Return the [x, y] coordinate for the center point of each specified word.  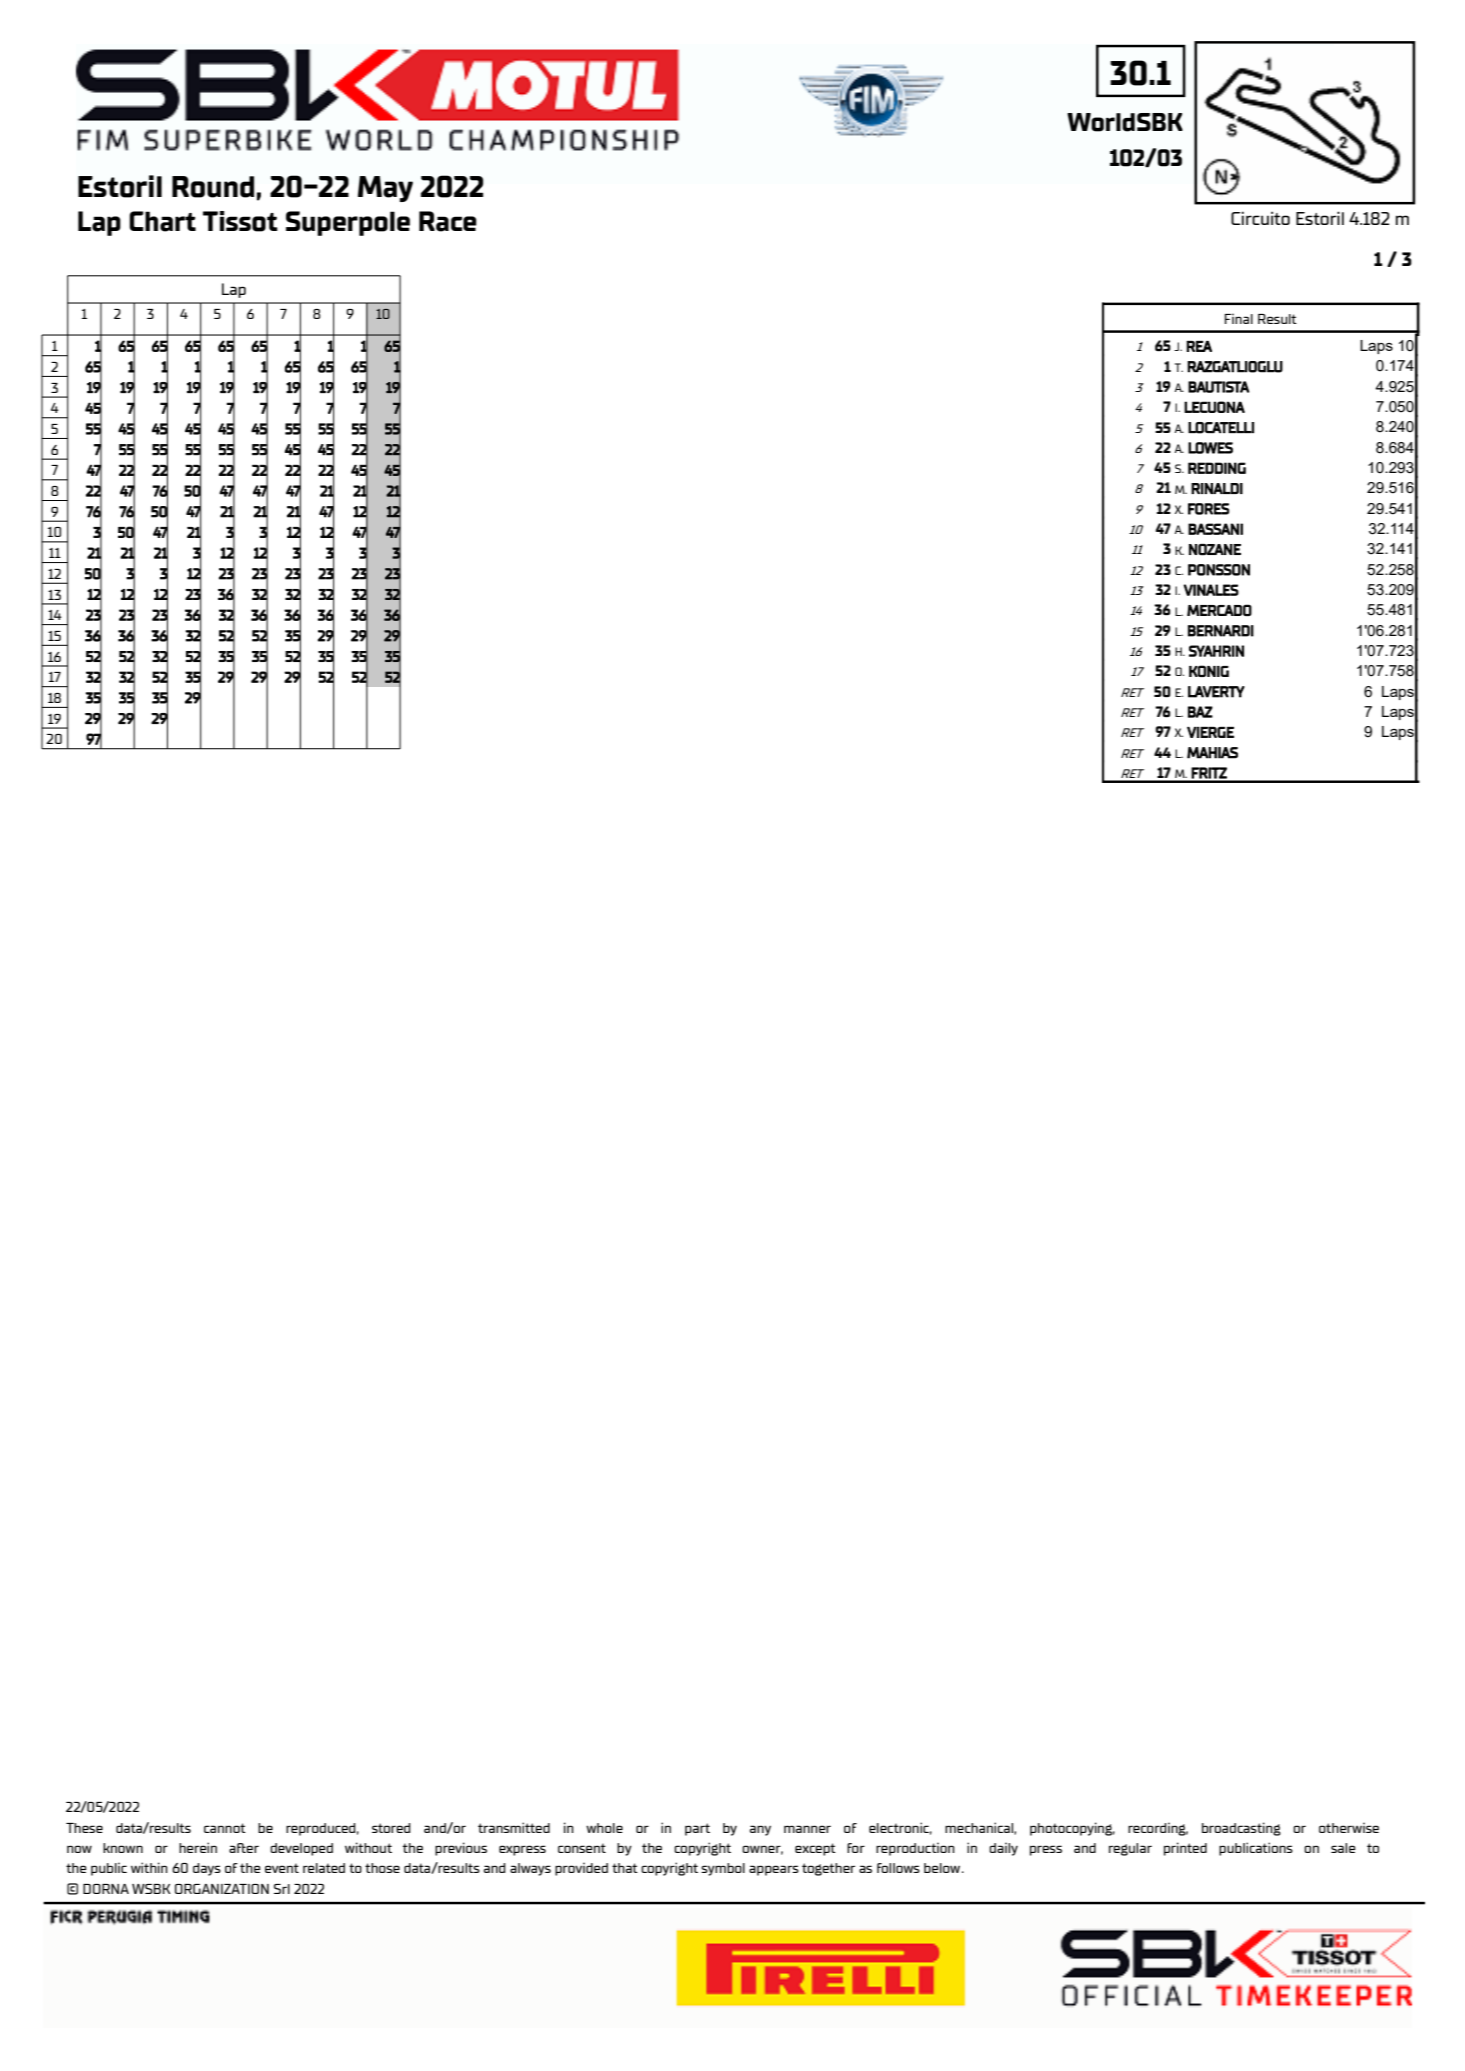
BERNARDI [1221, 631]
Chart [162, 221]
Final [1238, 318]
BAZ [1200, 712]
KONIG [1209, 671]
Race [448, 221]
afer [244, 1848]
